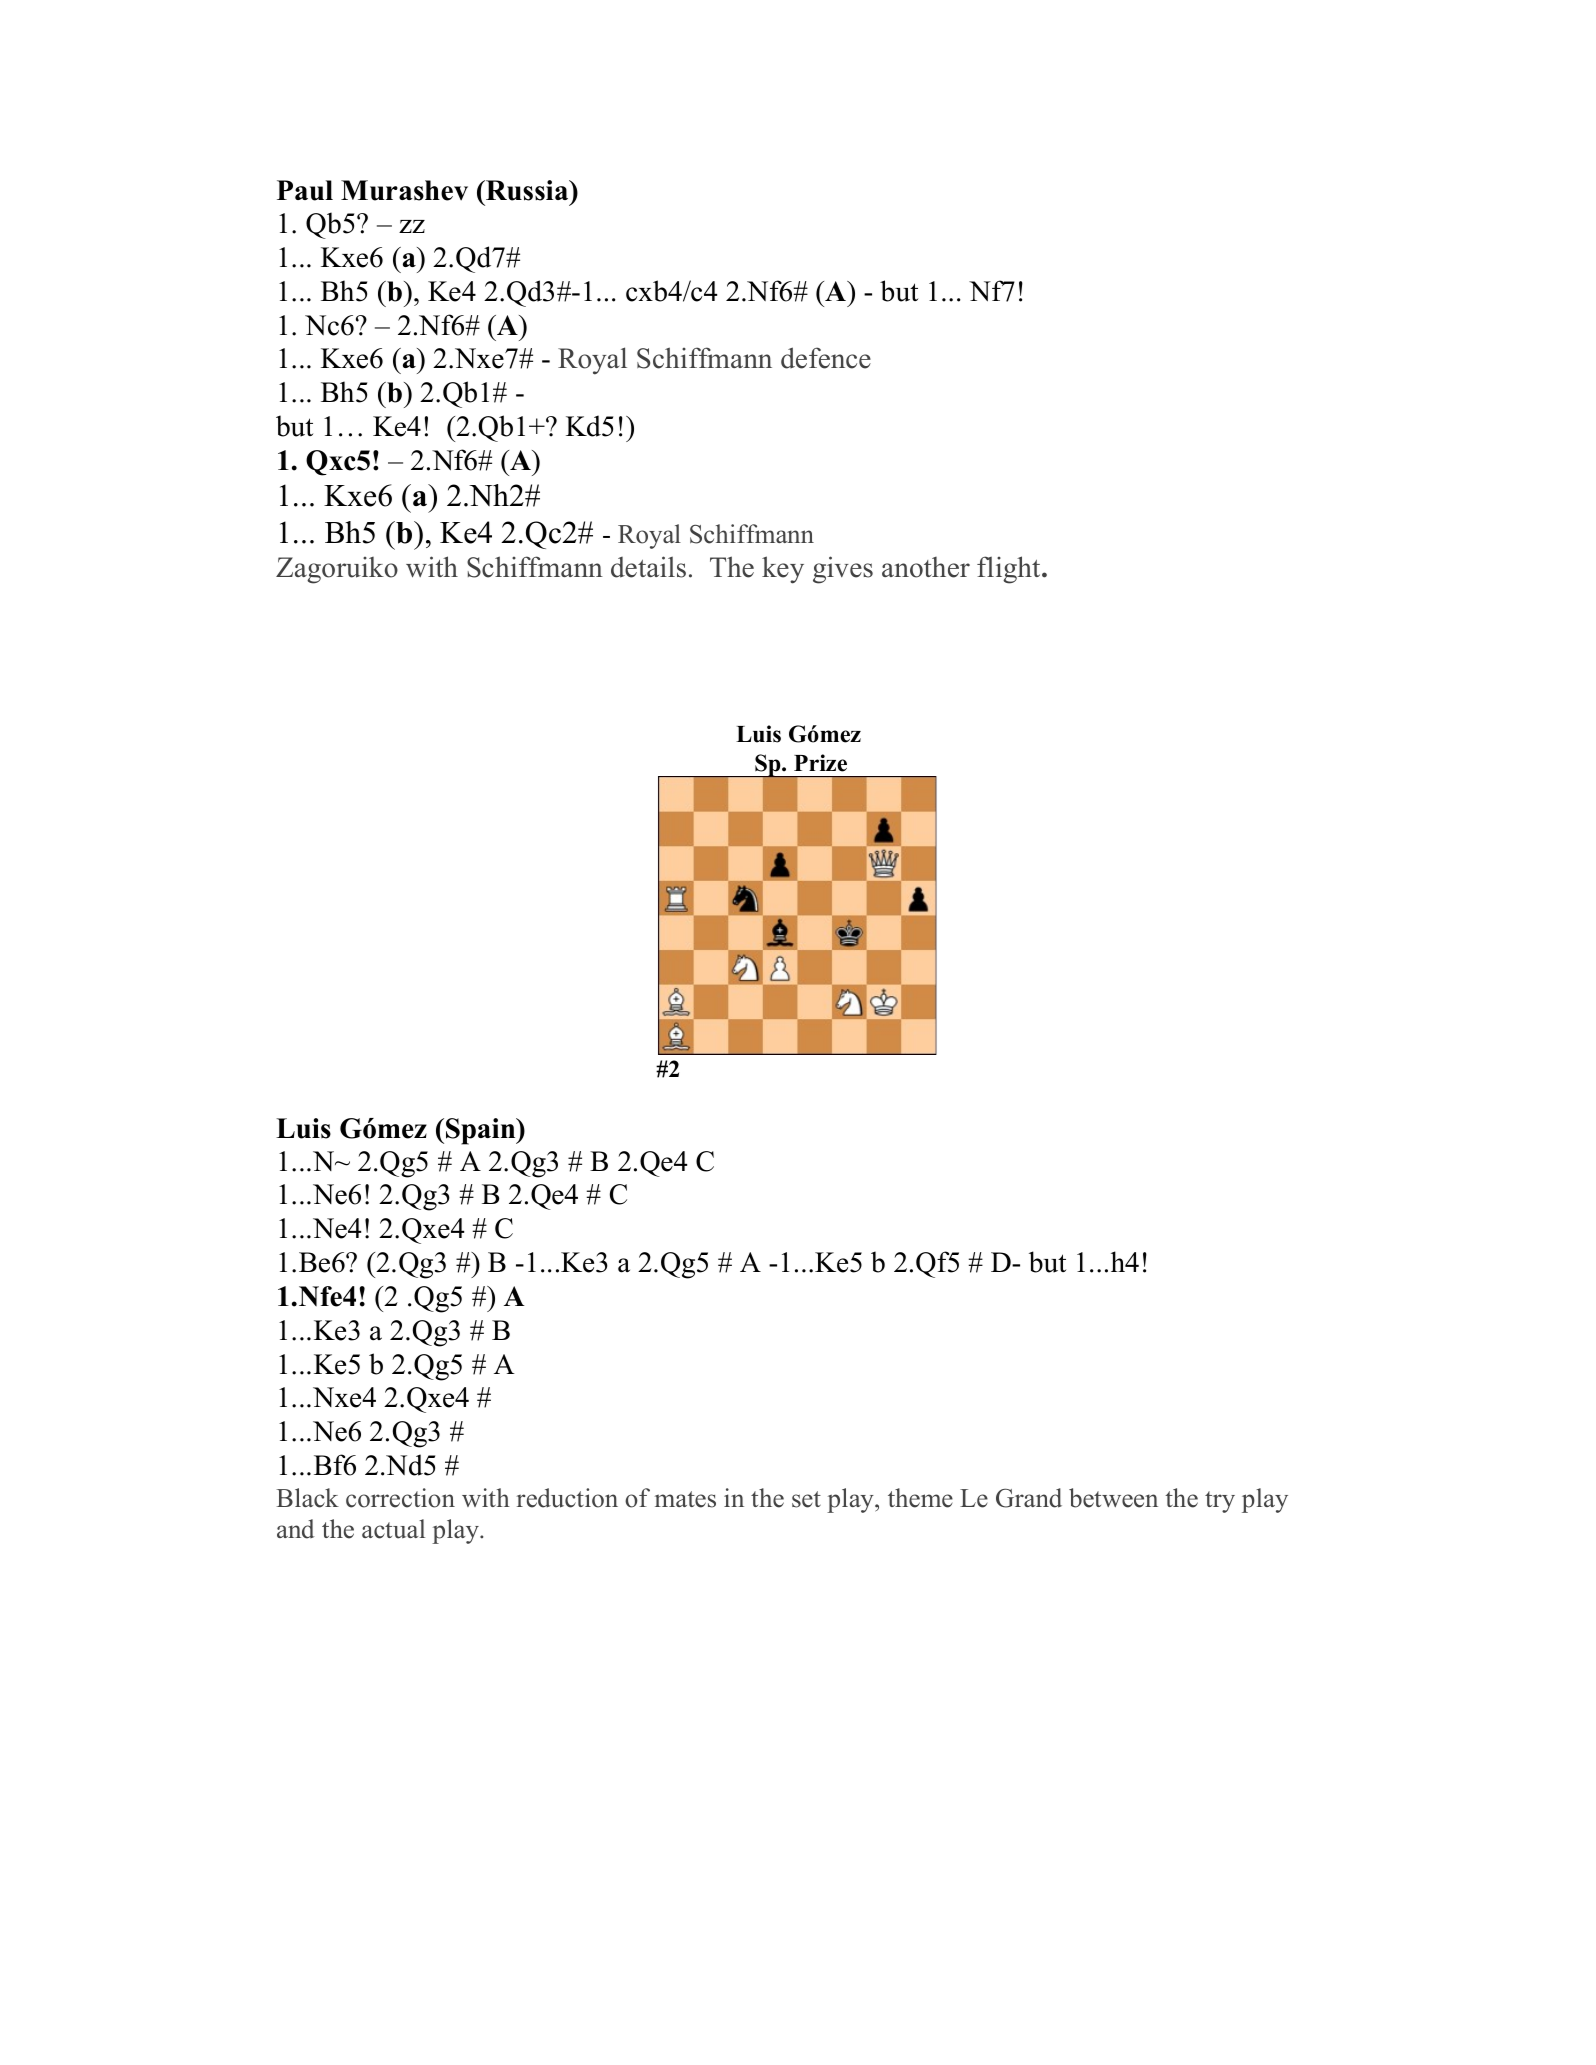 The image size is (1596, 2065). Describe the element at coordinates (482, 1131) in the image. I see `Spain` at that location.
